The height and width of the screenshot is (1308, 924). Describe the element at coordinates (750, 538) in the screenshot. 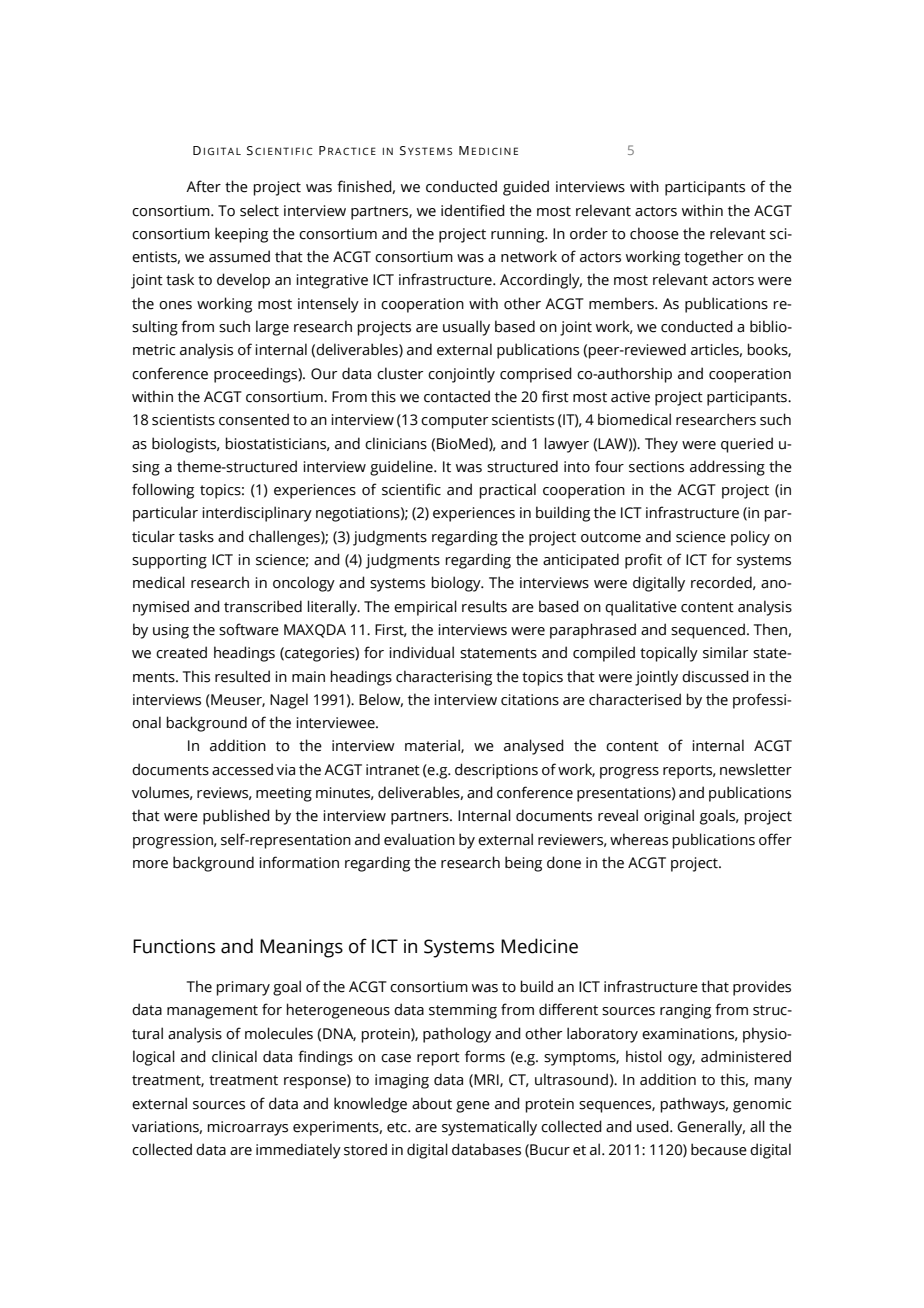

I see `policy` at that location.
